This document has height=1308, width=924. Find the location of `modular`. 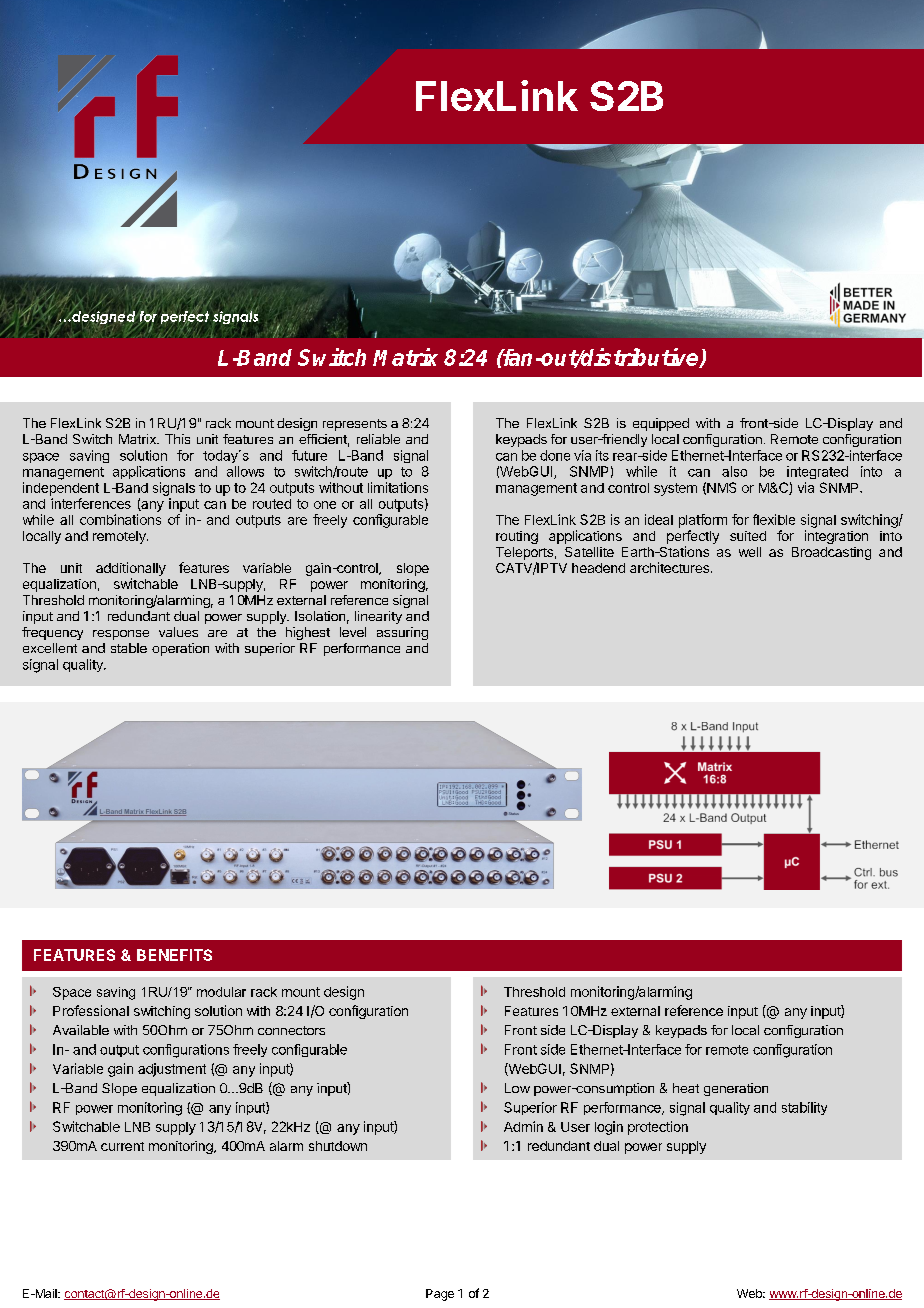

modular is located at coordinates (221, 992).
